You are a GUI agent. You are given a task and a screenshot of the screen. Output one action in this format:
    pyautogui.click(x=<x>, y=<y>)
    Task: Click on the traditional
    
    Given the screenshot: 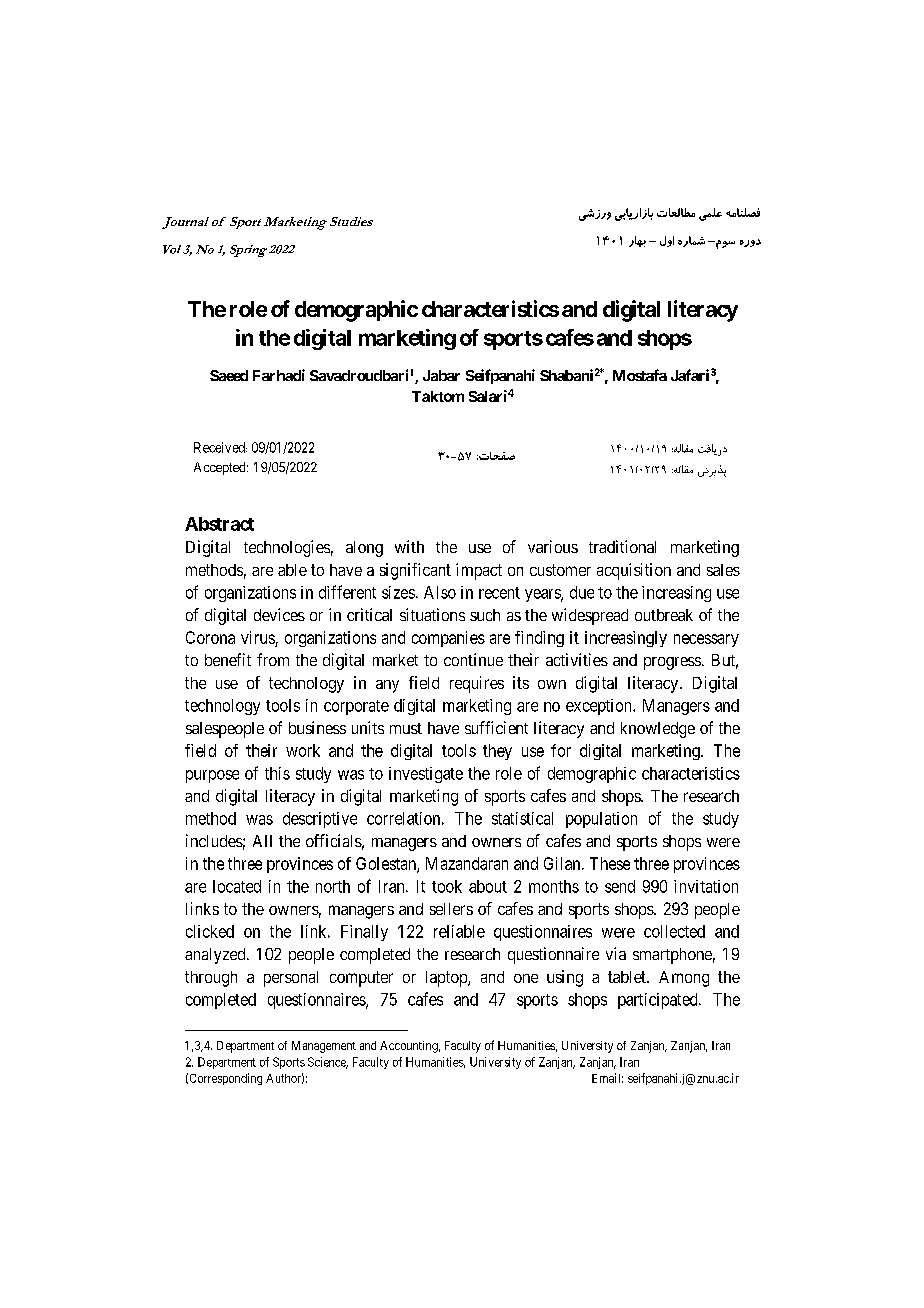 What is the action you would take?
    pyautogui.click(x=622, y=546)
